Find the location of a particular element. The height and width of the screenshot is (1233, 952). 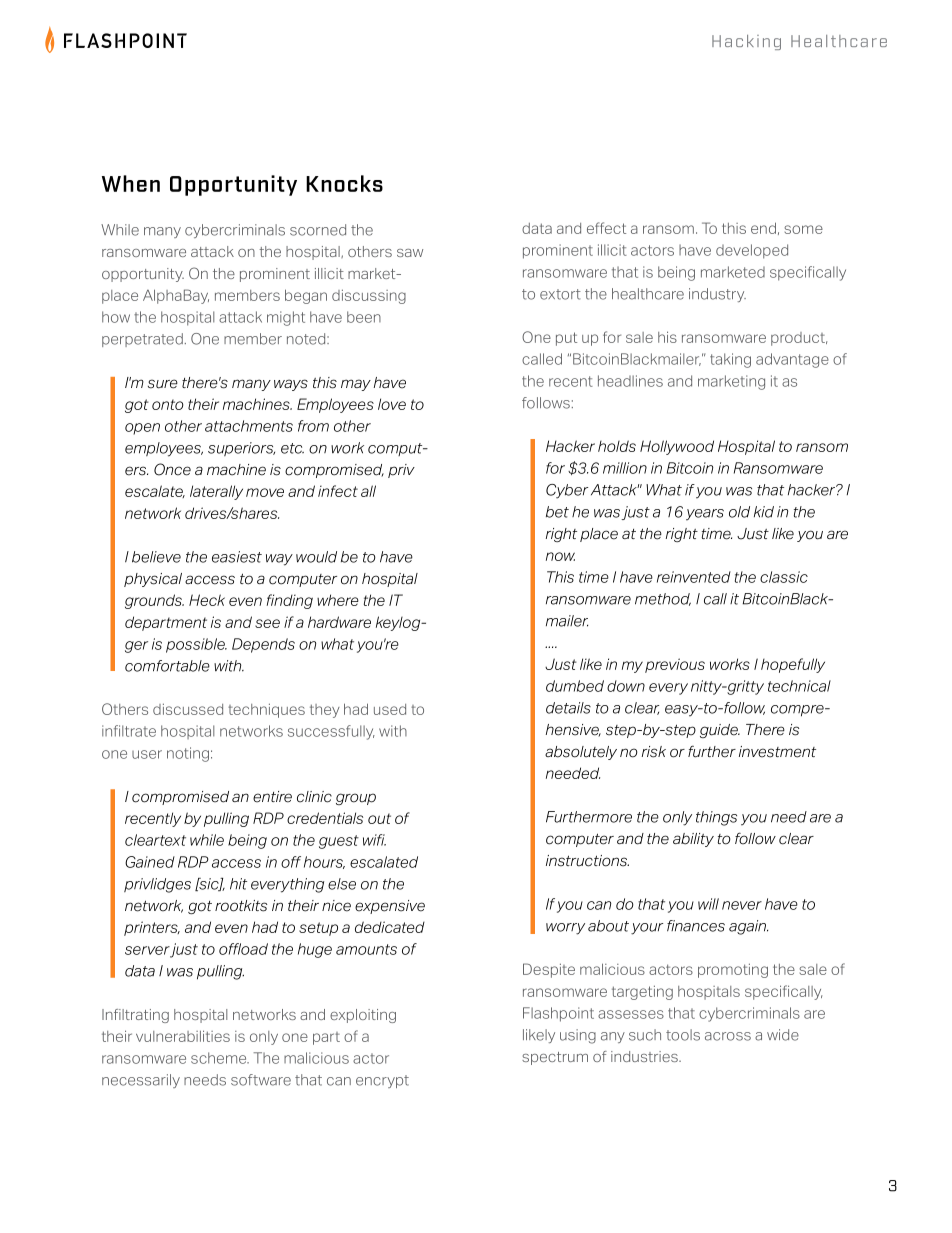

When is located at coordinates (131, 183).
